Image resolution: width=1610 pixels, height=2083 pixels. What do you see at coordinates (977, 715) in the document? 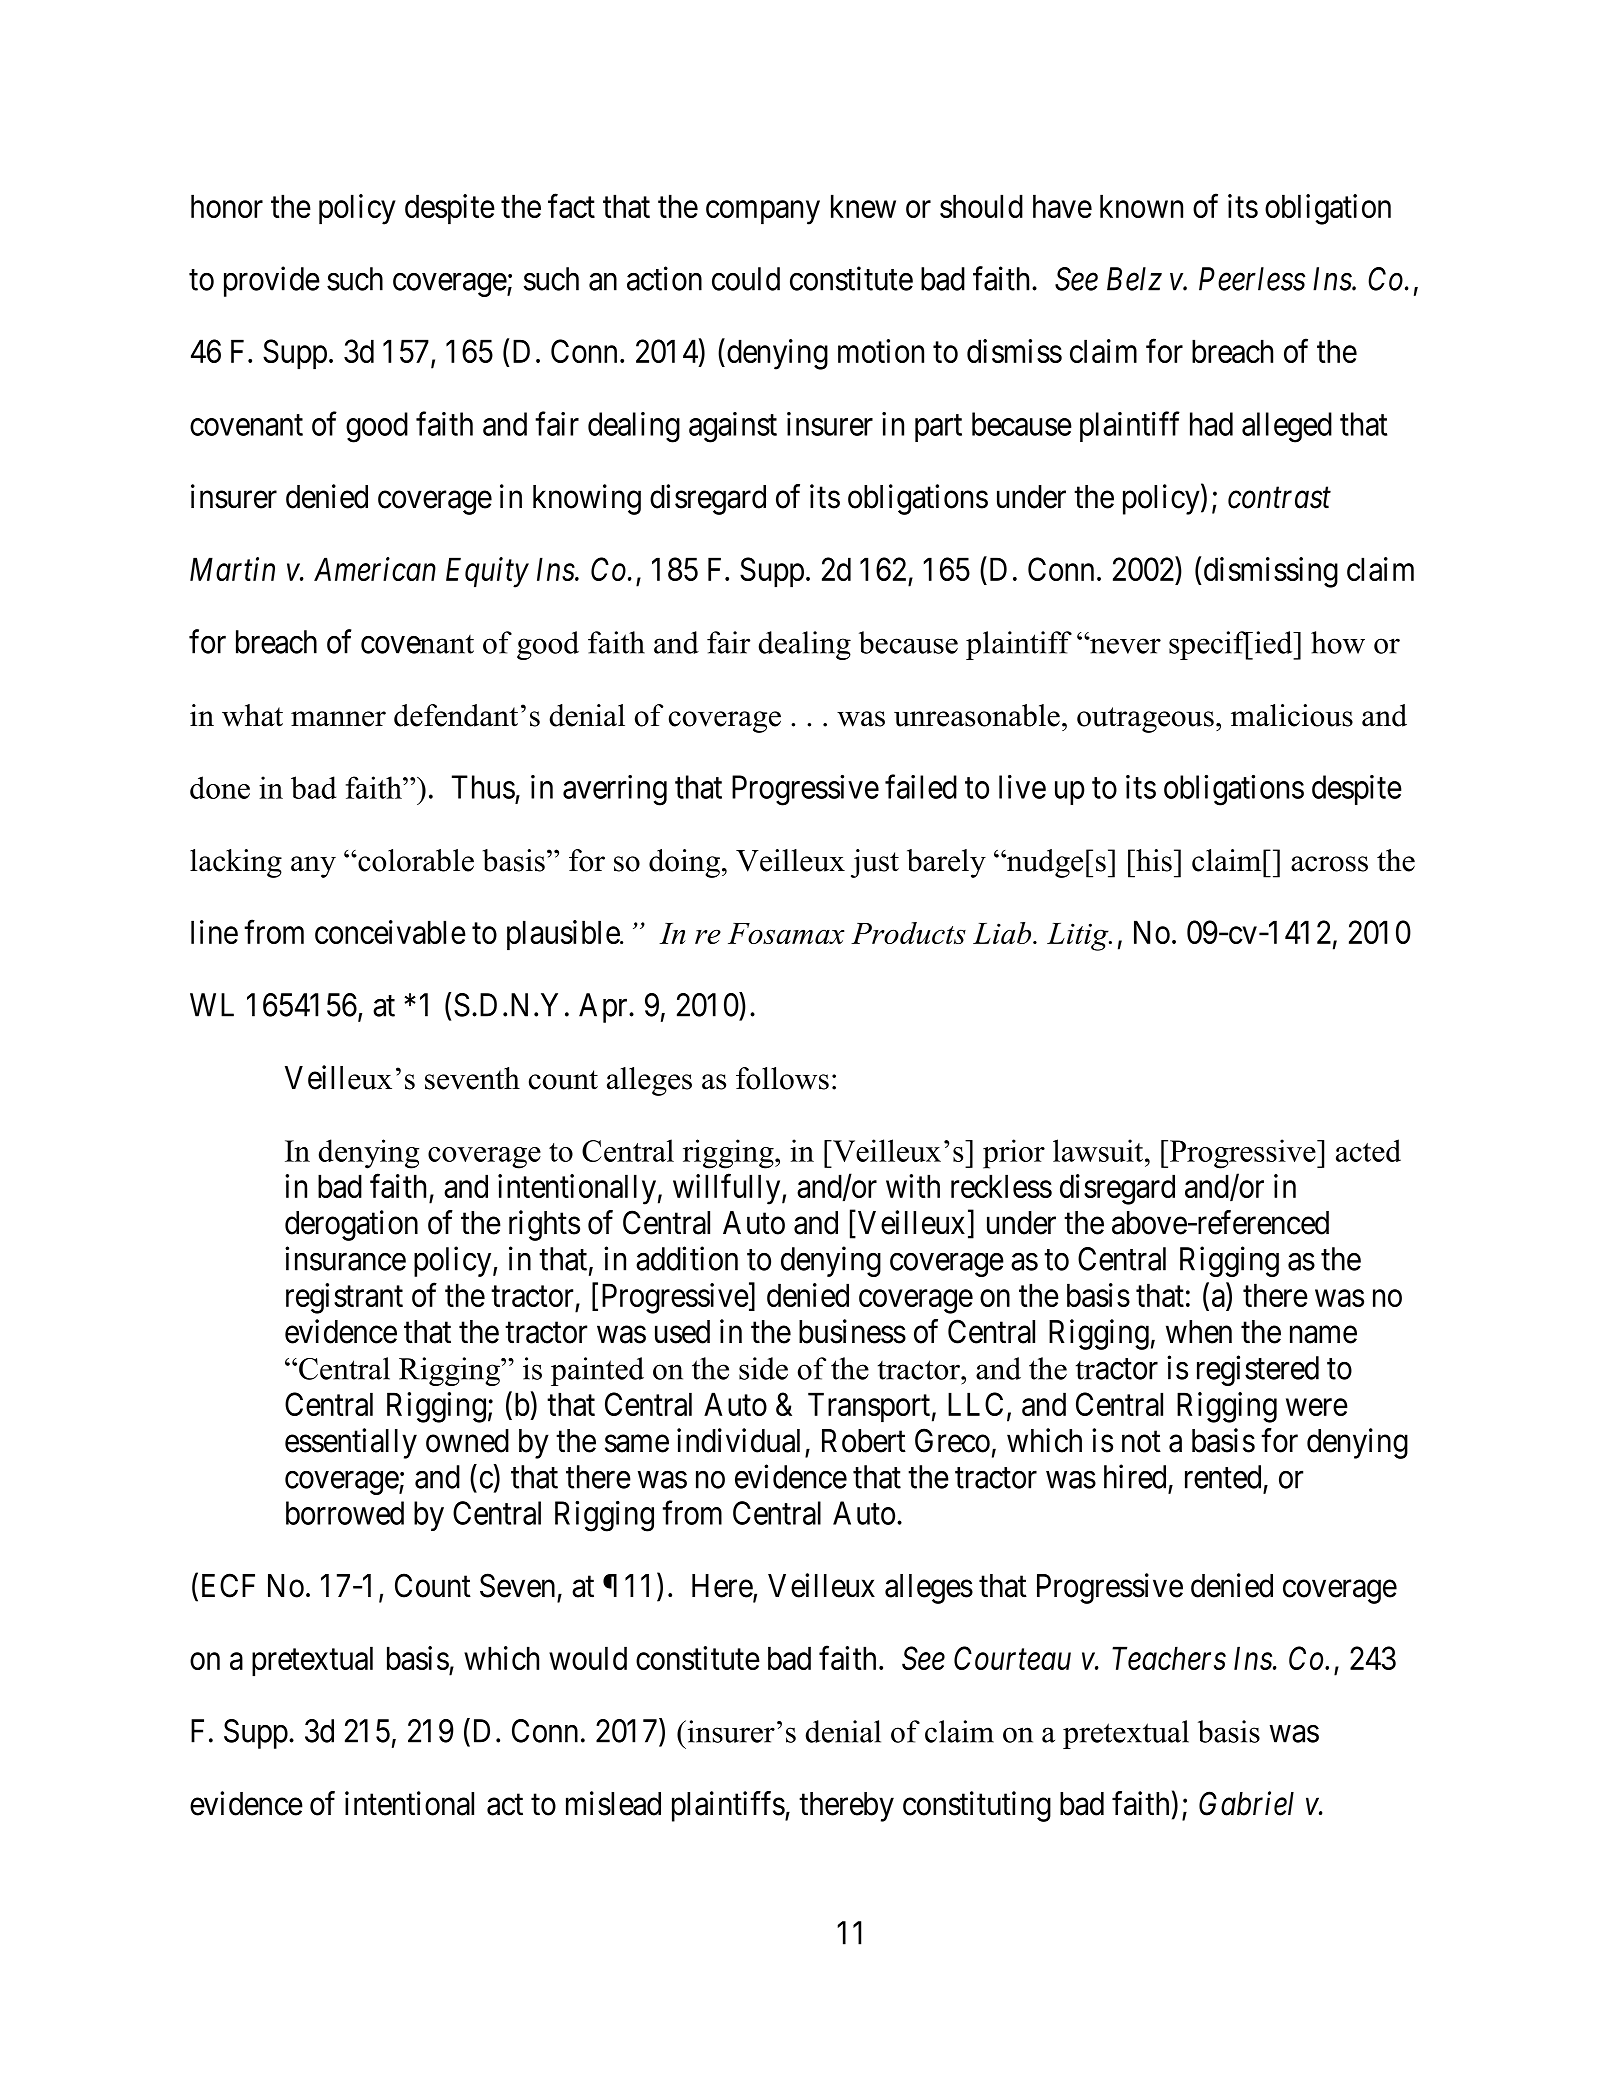
I see `unreasonable` at bounding box center [977, 715].
